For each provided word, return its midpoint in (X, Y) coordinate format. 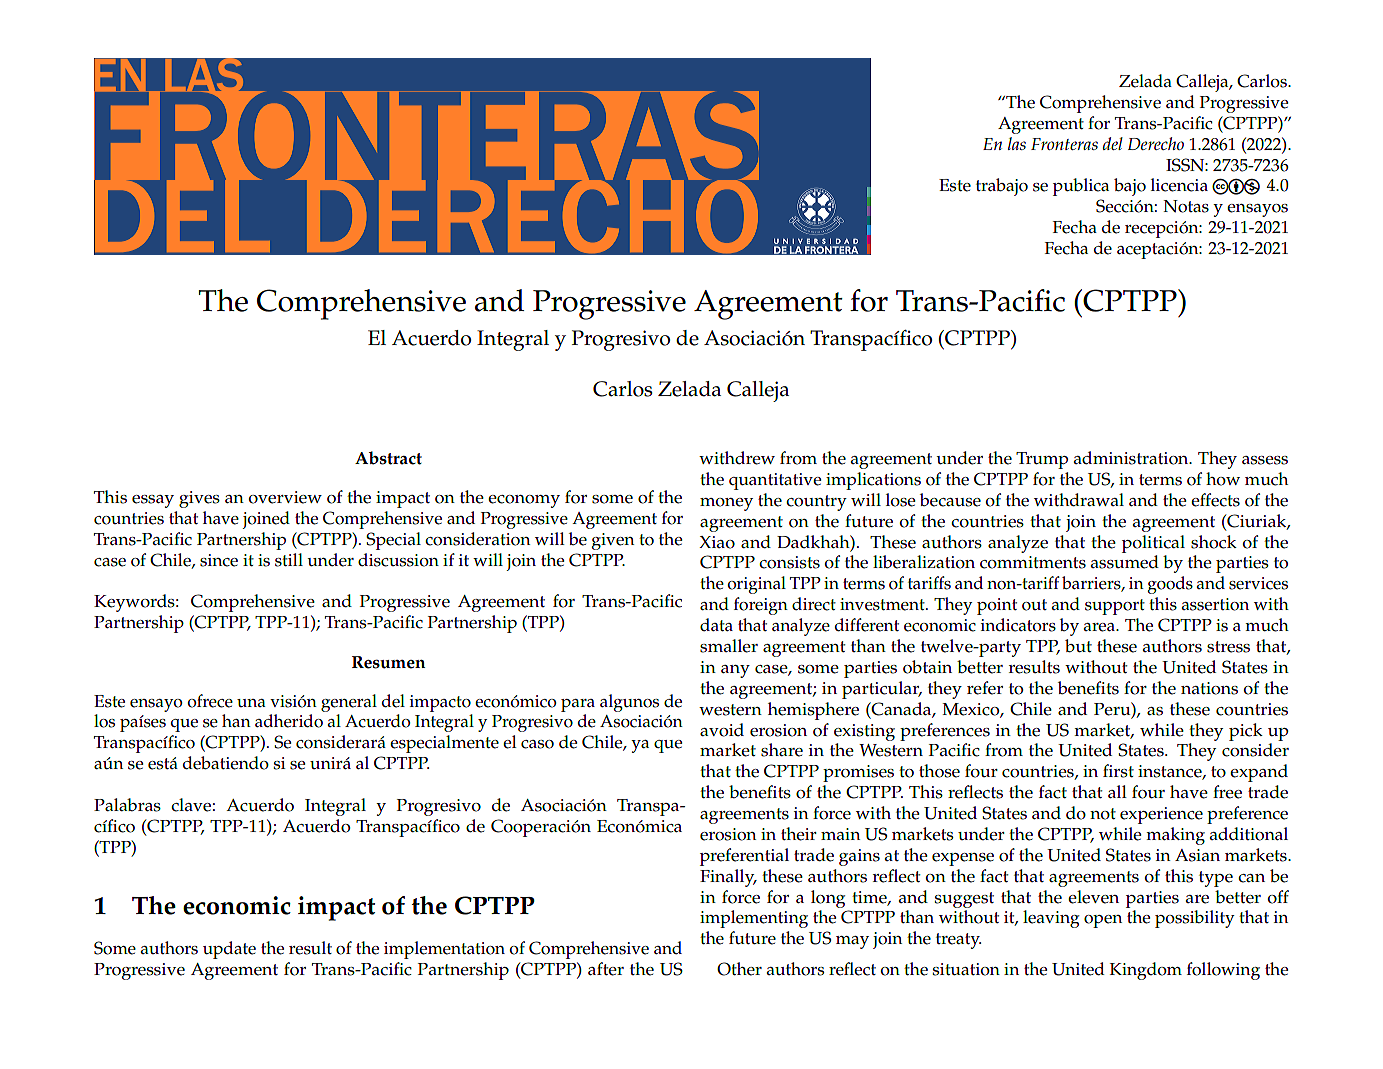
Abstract (388, 458)
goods (1170, 585)
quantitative (775, 481)
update (229, 950)
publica (1081, 187)
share (782, 750)
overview (285, 497)
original (756, 585)
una (251, 703)
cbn (1236, 187)
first (1118, 771)
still (289, 560)
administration (1132, 458)
